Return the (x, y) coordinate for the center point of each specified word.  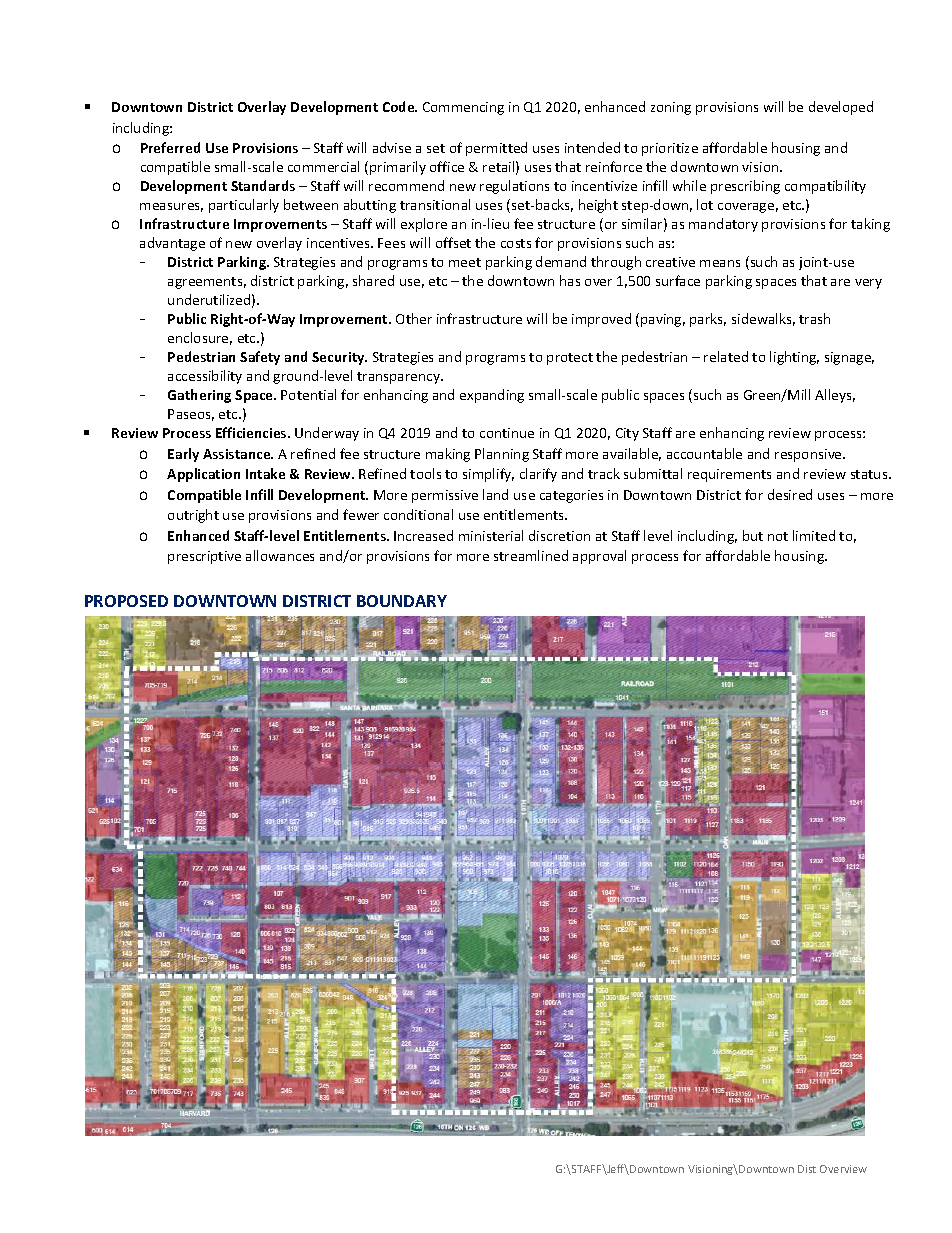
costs (516, 243)
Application (203, 475)
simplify (488, 475)
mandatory (723, 225)
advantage (172, 244)
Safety (260, 358)
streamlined (531, 555)
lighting (794, 358)
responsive (809, 455)
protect (570, 359)
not (778, 536)
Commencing (463, 108)
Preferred (170, 147)
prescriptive (204, 557)
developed (841, 108)
